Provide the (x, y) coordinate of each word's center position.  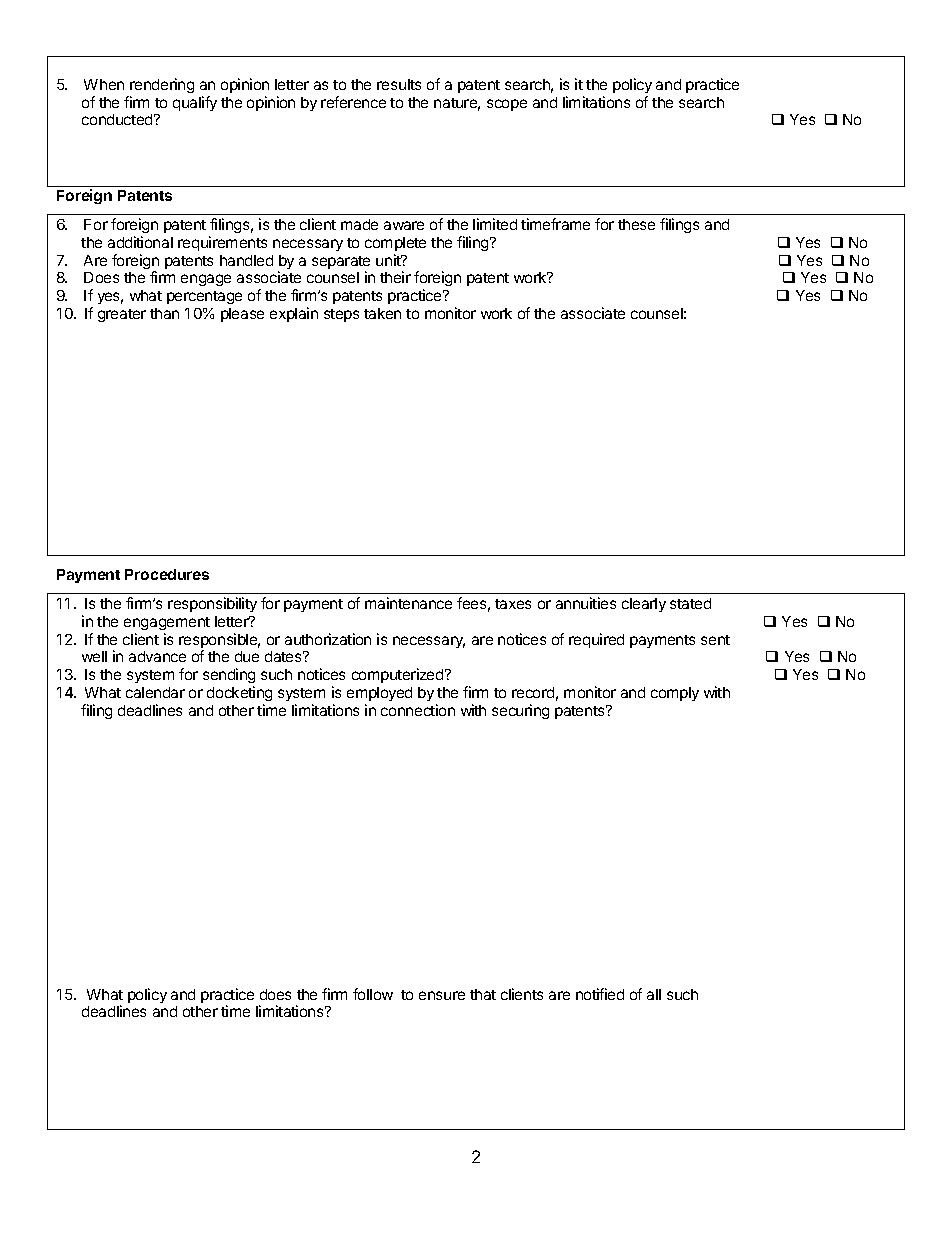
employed (379, 694)
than (164, 313)
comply (675, 694)
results (399, 84)
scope (507, 105)
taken (382, 313)
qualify (195, 103)
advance (157, 656)
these (636, 224)
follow (373, 994)
